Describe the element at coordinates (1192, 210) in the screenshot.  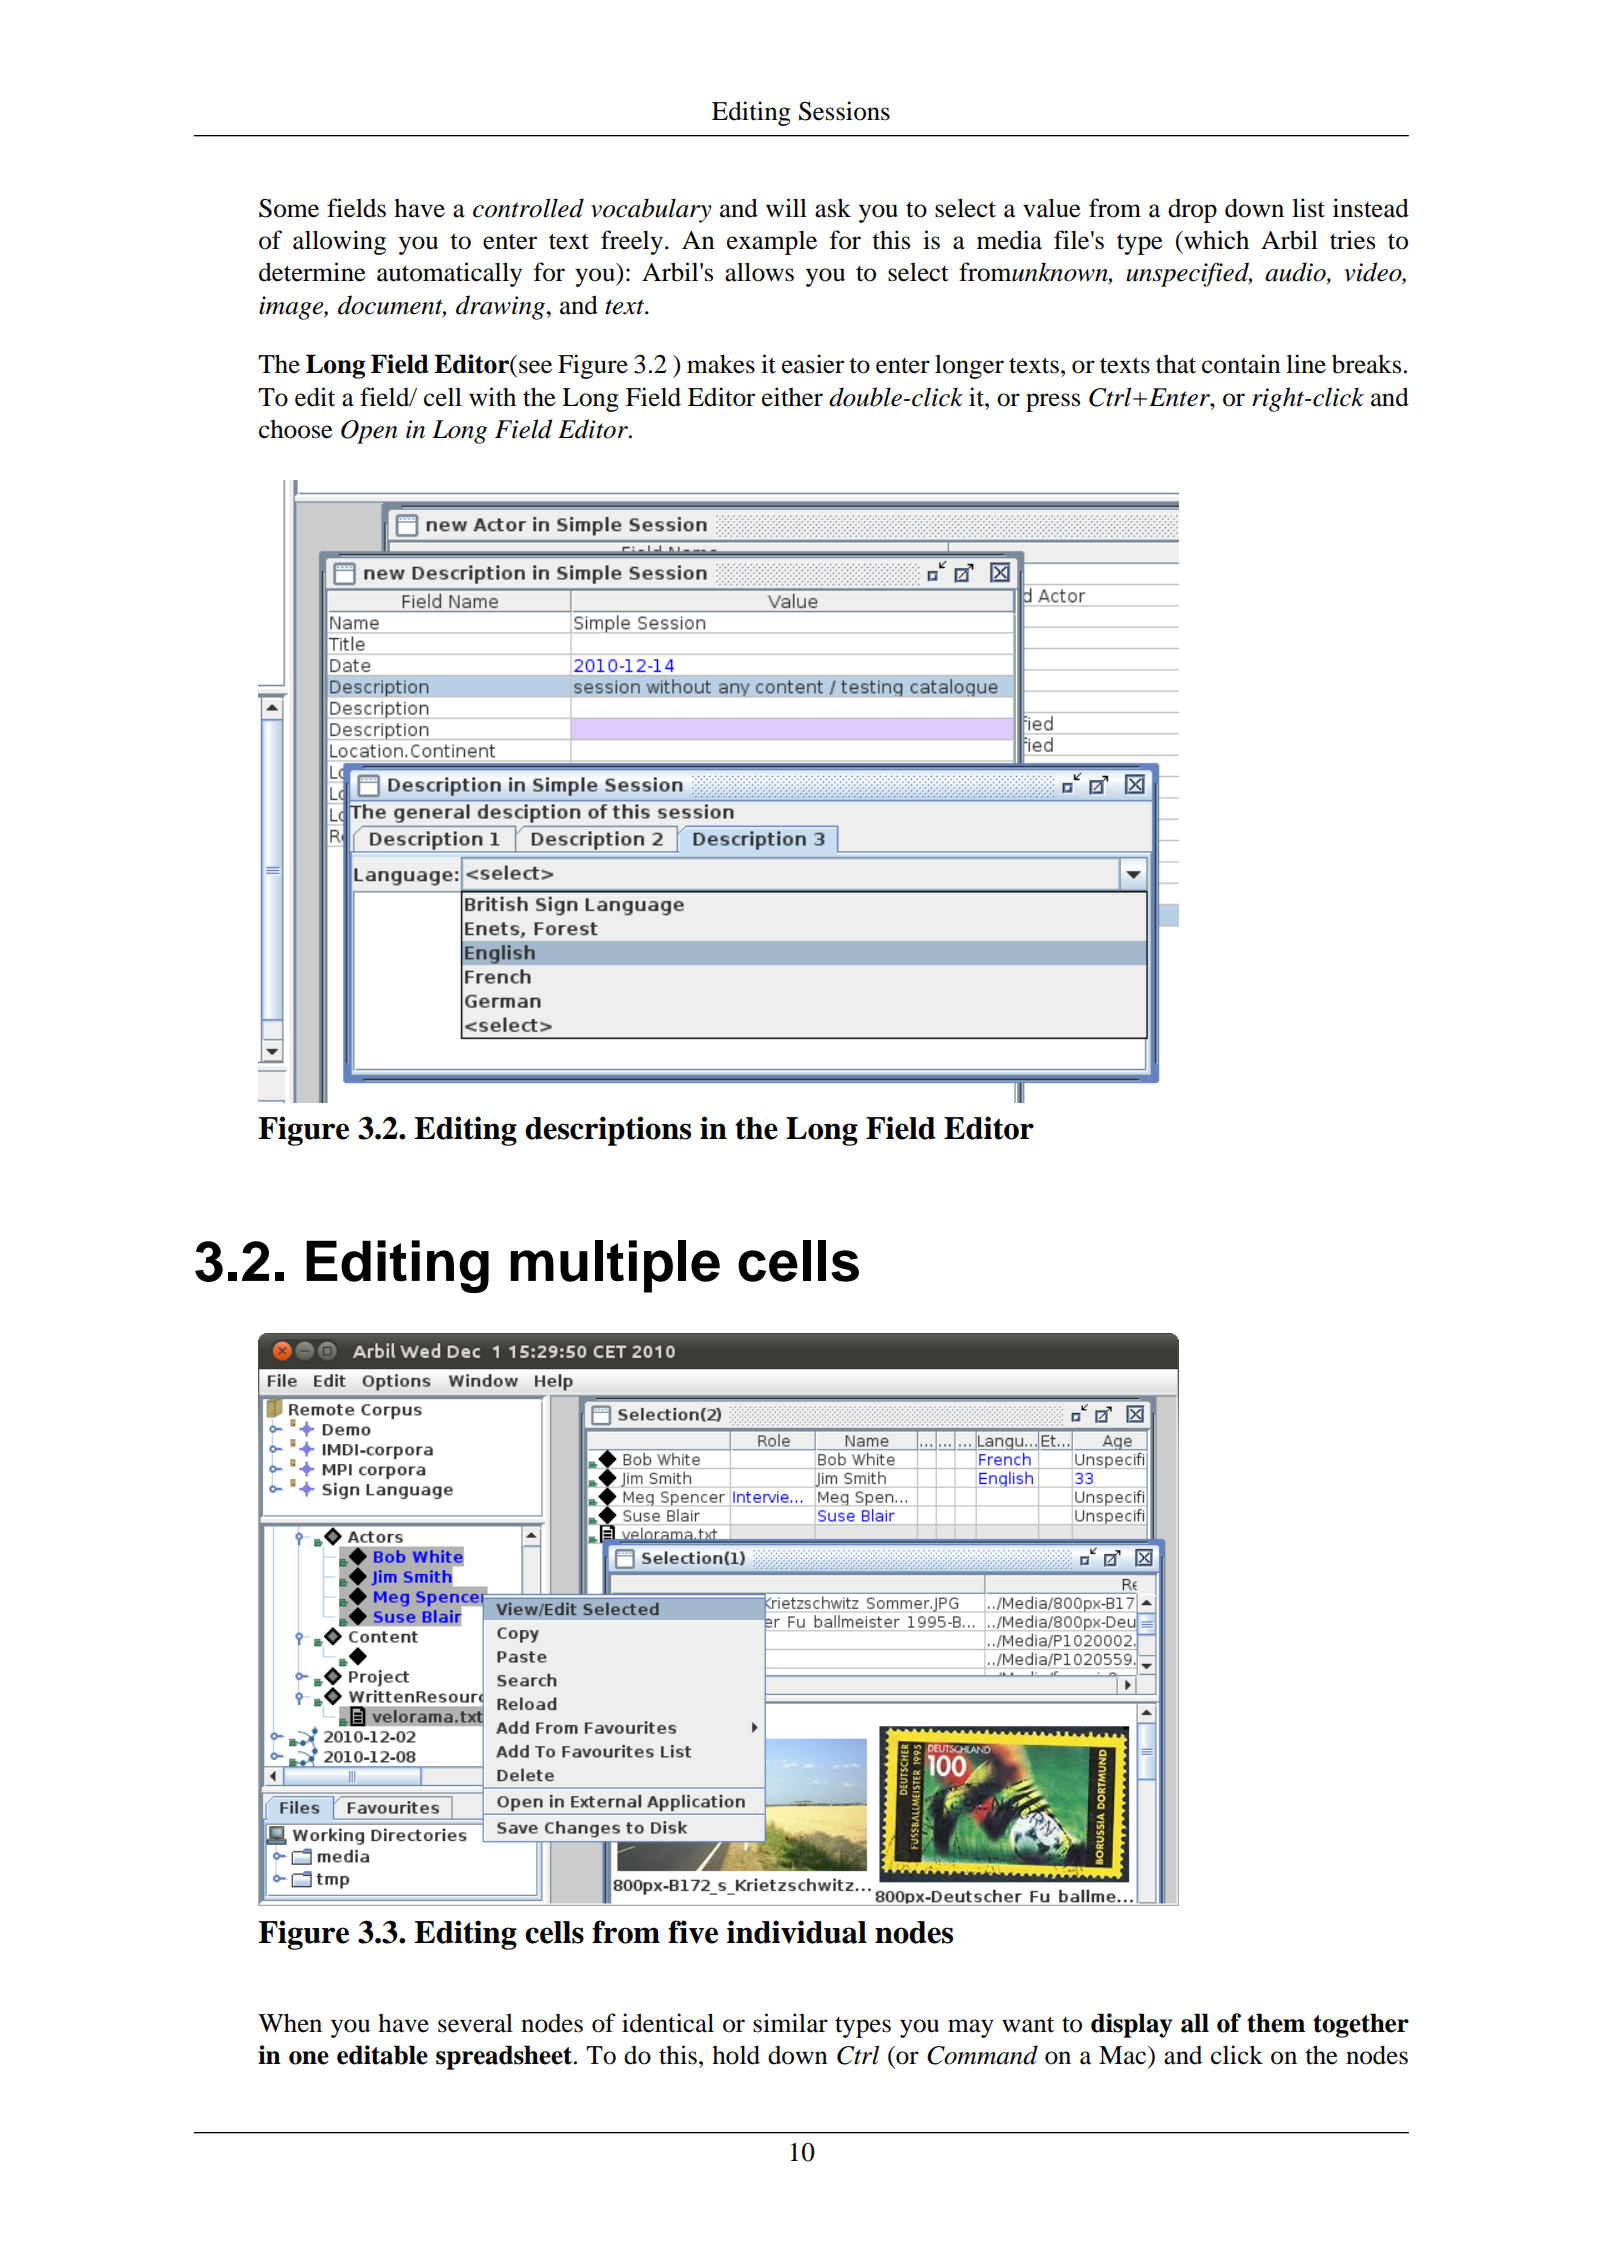
I see `drop` at that location.
